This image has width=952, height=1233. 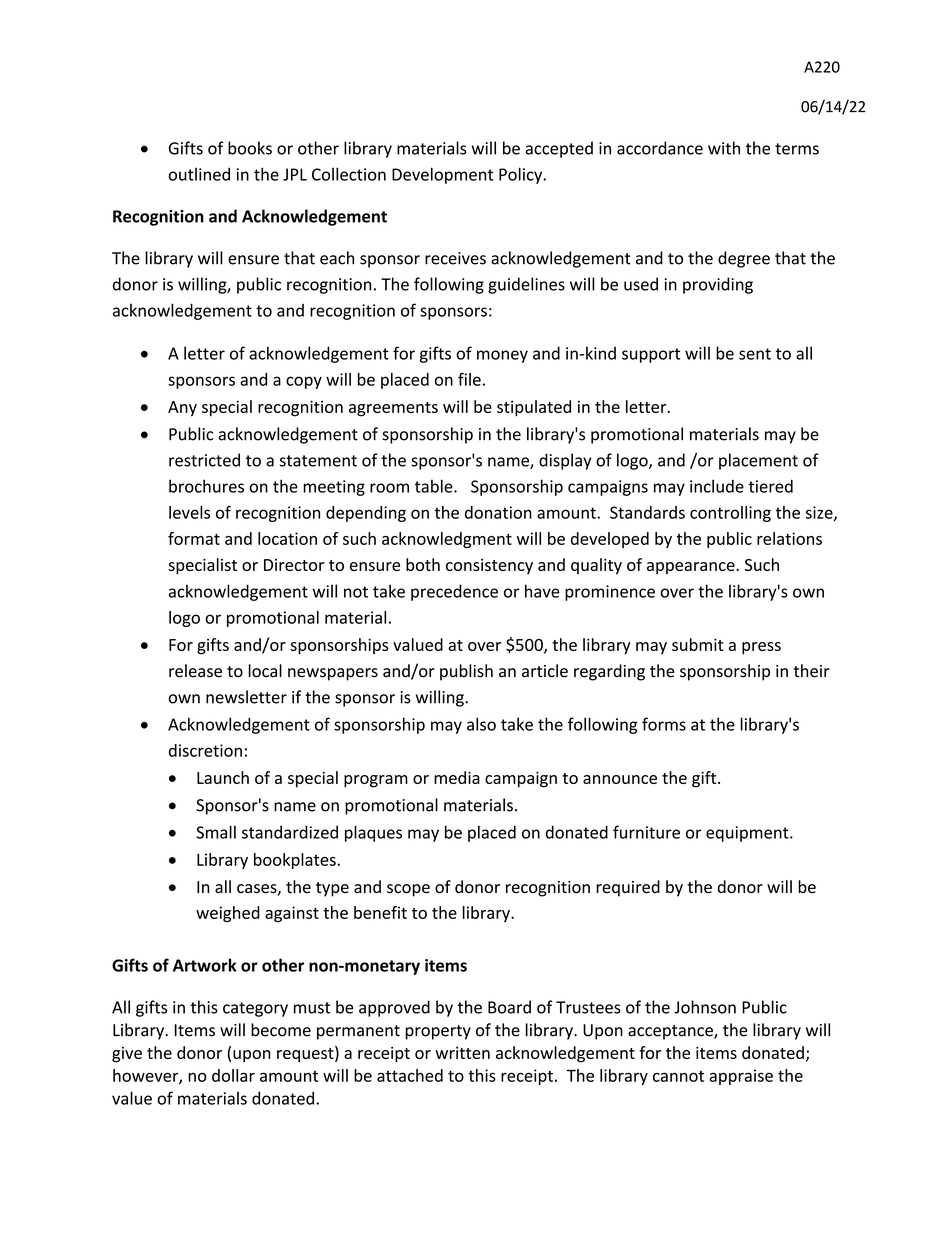 What do you see at coordinates (442, 175) in the image?
I see `Development` at bounding box center [442, 175].
